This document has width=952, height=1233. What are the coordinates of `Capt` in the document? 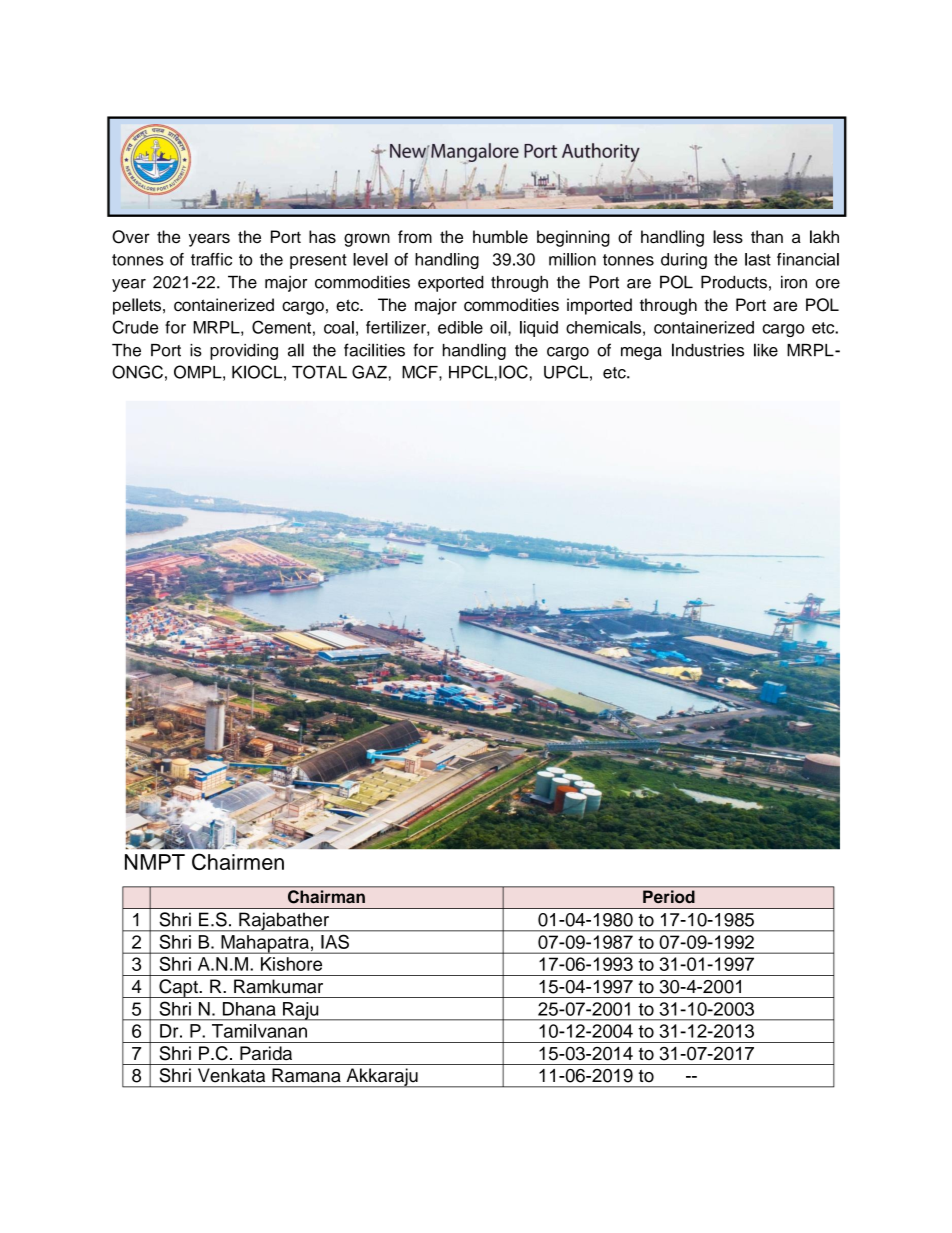 It's located at (178, 988).
